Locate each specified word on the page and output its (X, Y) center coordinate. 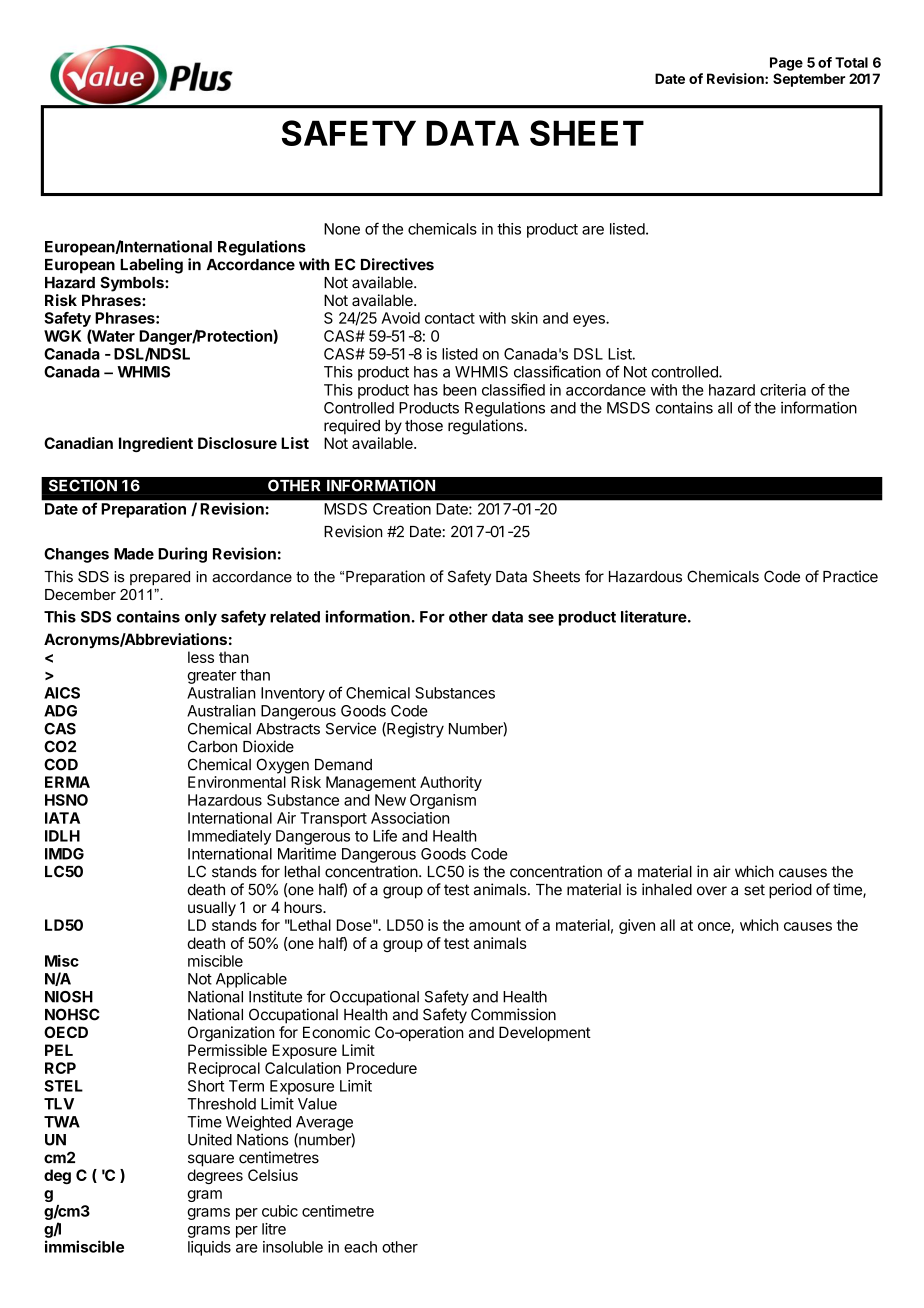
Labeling (151, 266)
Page (786, 64)
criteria (783, 390)
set (754, 890)
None (342, 229)
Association (410, 818)
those (424, 426)
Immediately (229, 837)
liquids (209, 1248)
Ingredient (156, 444)
